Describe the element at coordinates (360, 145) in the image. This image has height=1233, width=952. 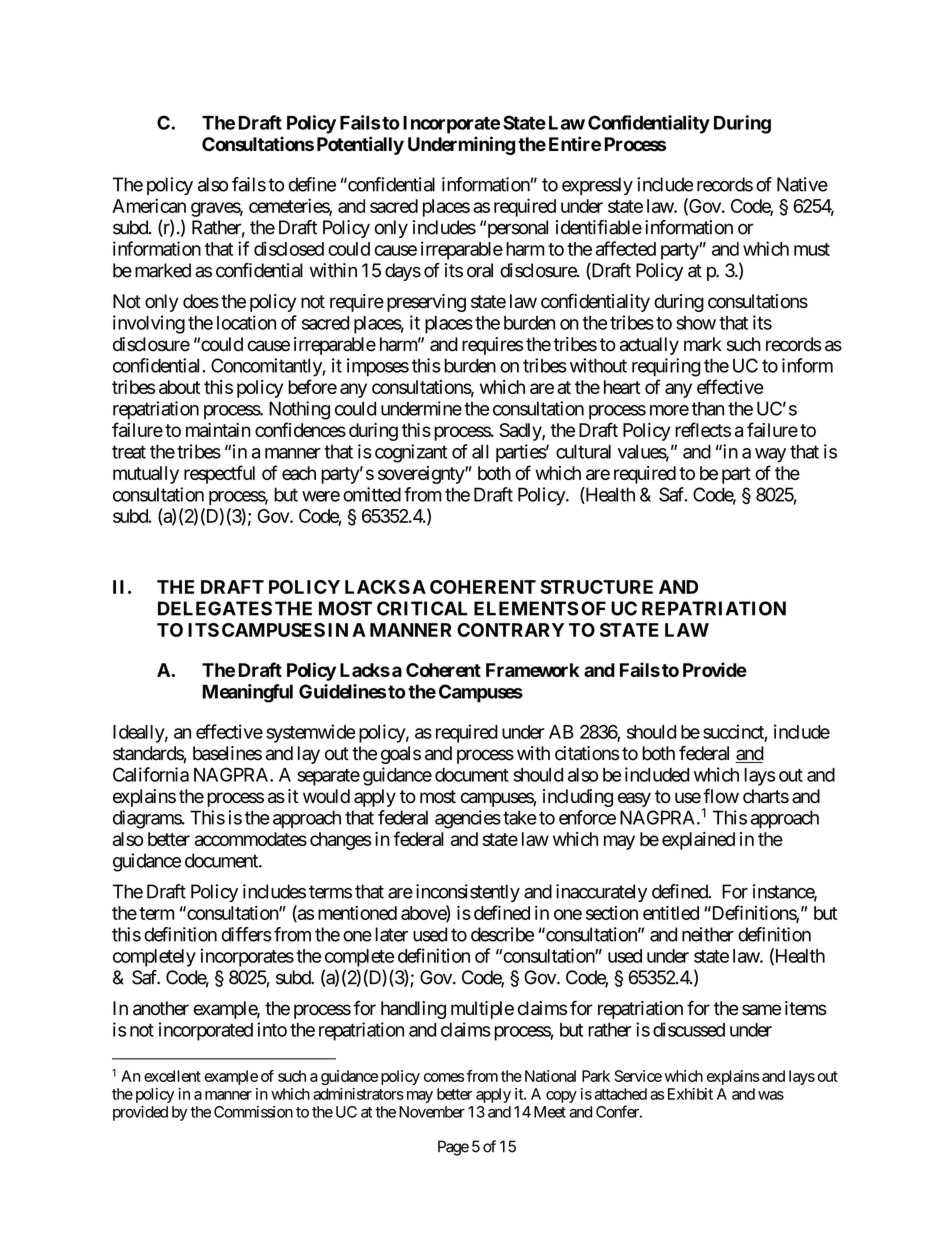
I see `Potentially` at that location.
